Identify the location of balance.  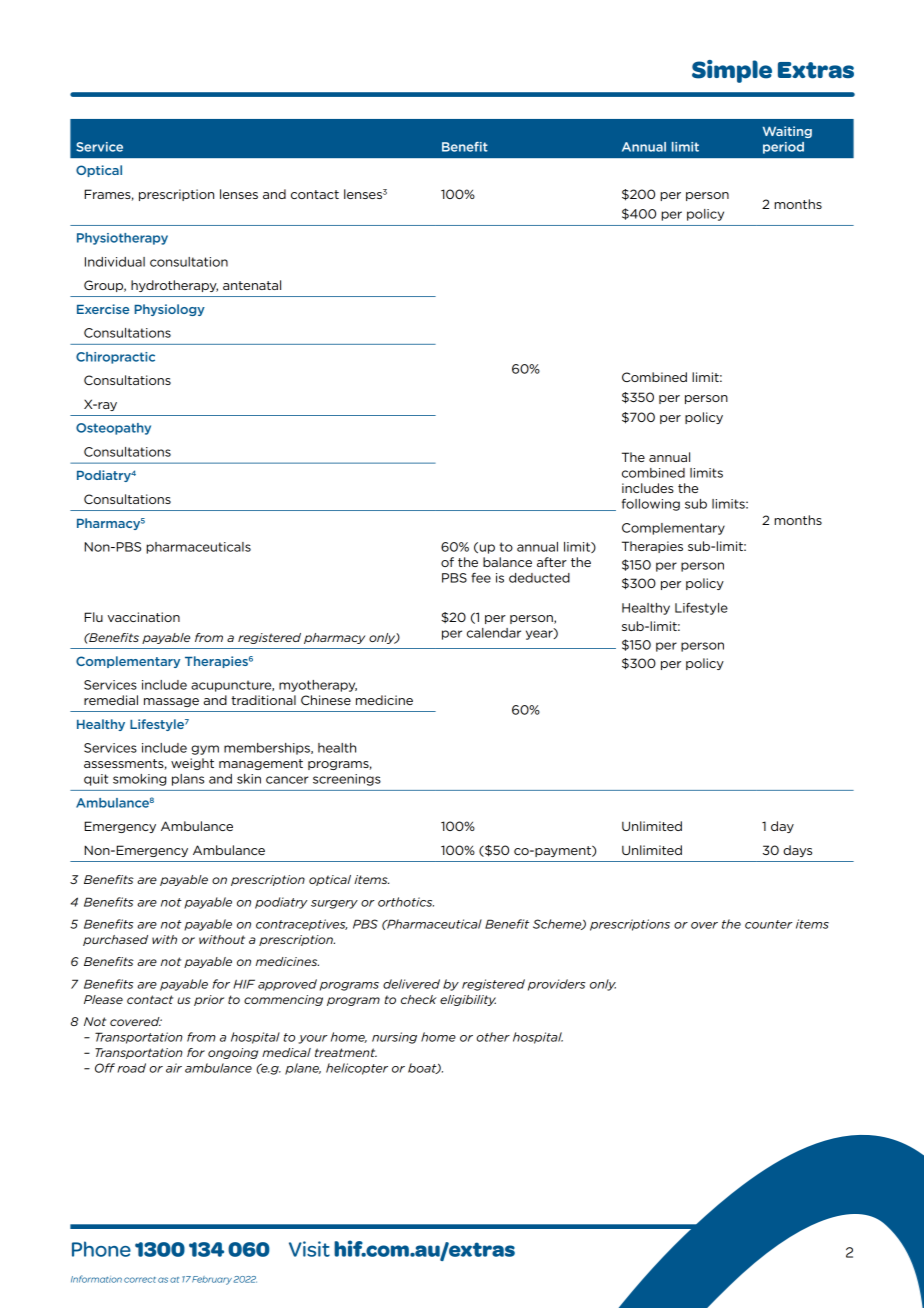
(507, 562).
